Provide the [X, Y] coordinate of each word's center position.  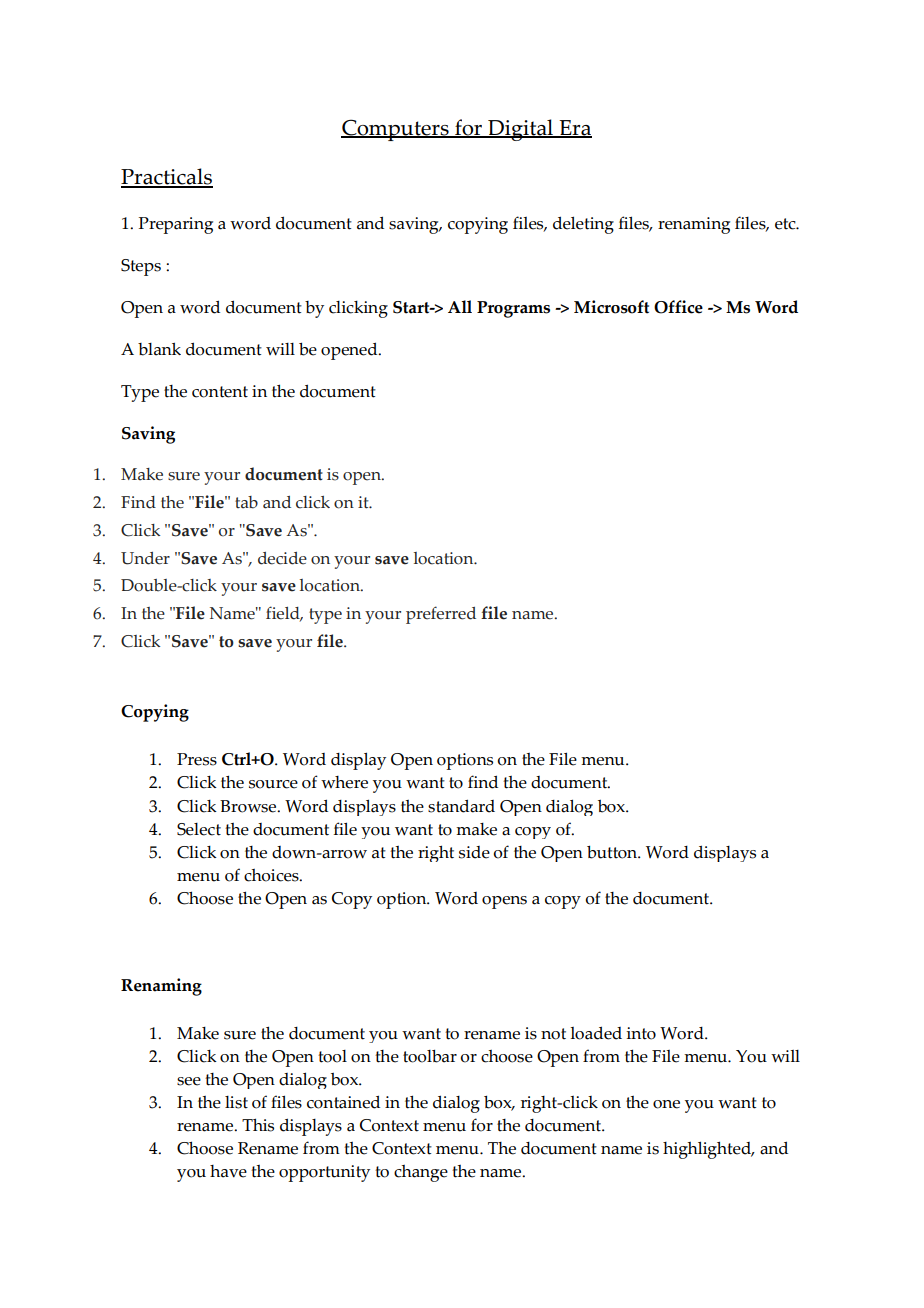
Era [575, 129]
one [666, 1104]
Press [197, 759]
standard [461, 806]
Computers [396, 130]
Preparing [176, 225]
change [421, 1173]
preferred [441, 615]
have [228, 1171]
